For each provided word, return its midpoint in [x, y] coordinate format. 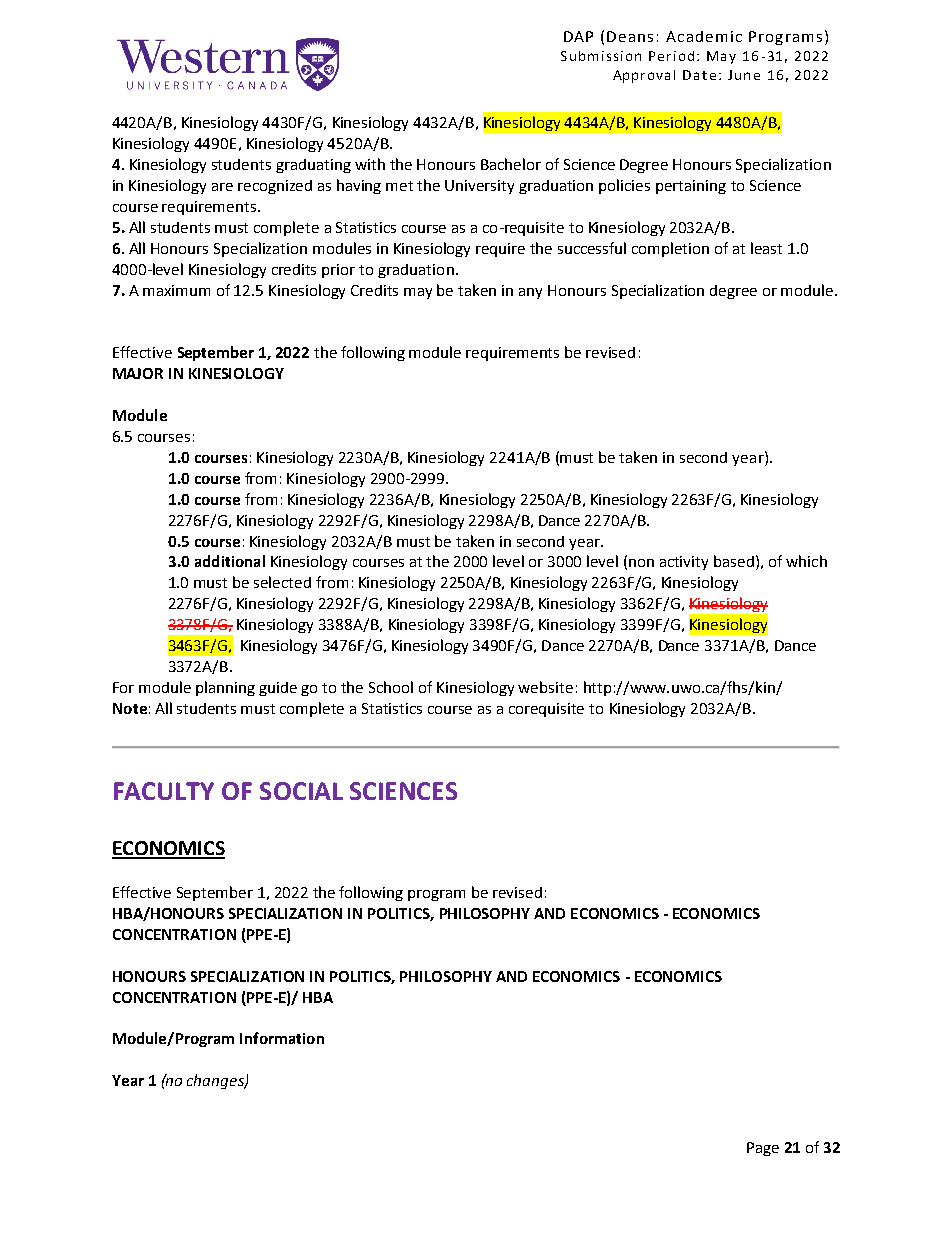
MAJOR [138, 373]
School [391, 687]
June [744, 75]
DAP [578, 36]
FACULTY [164, 791]
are [222, 187]
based [734, 561]
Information [282, 1038]
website [545, 687]
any [530, 293]
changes [216, 1081]
